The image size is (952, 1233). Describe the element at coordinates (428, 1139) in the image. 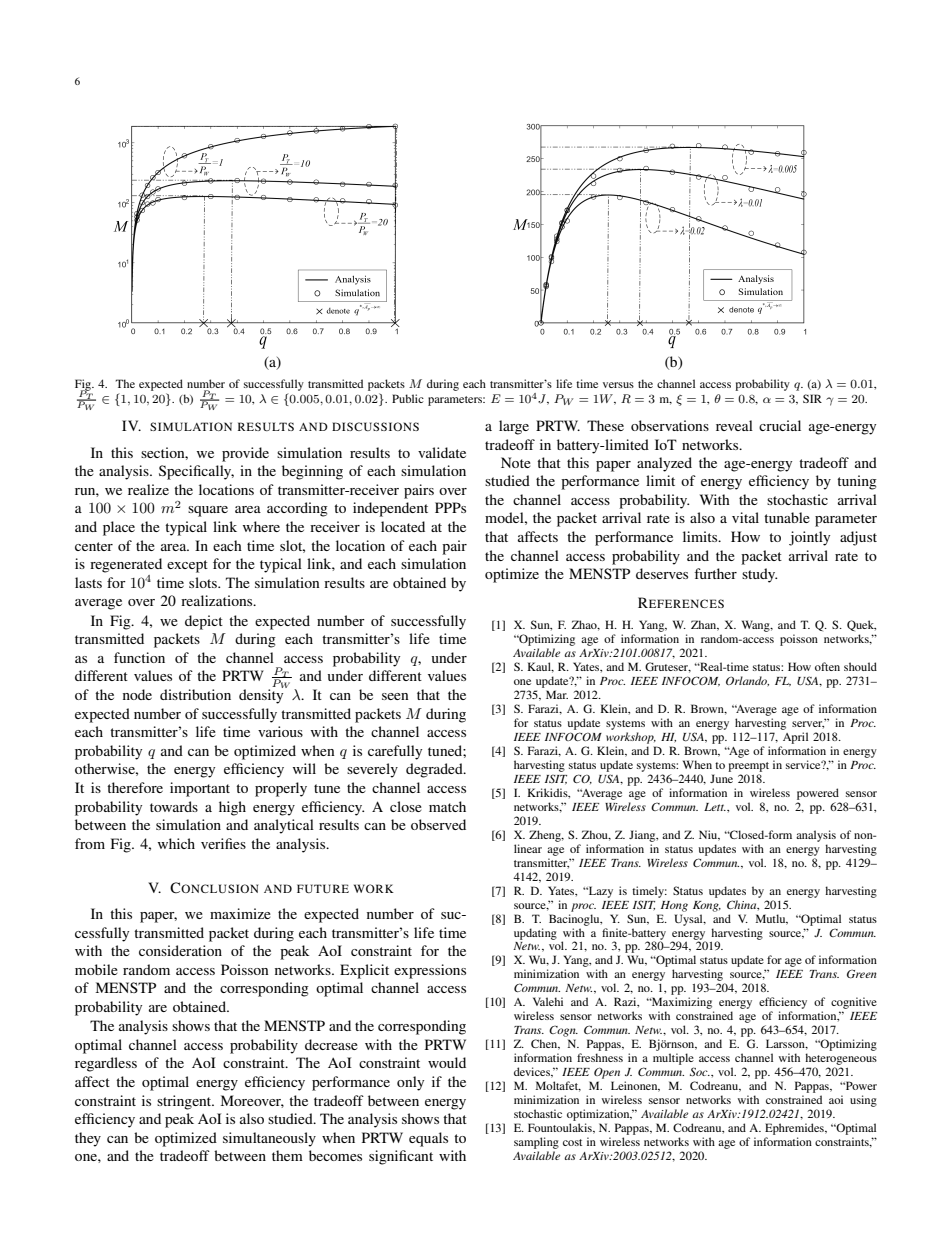

I see `equals` at that location.
